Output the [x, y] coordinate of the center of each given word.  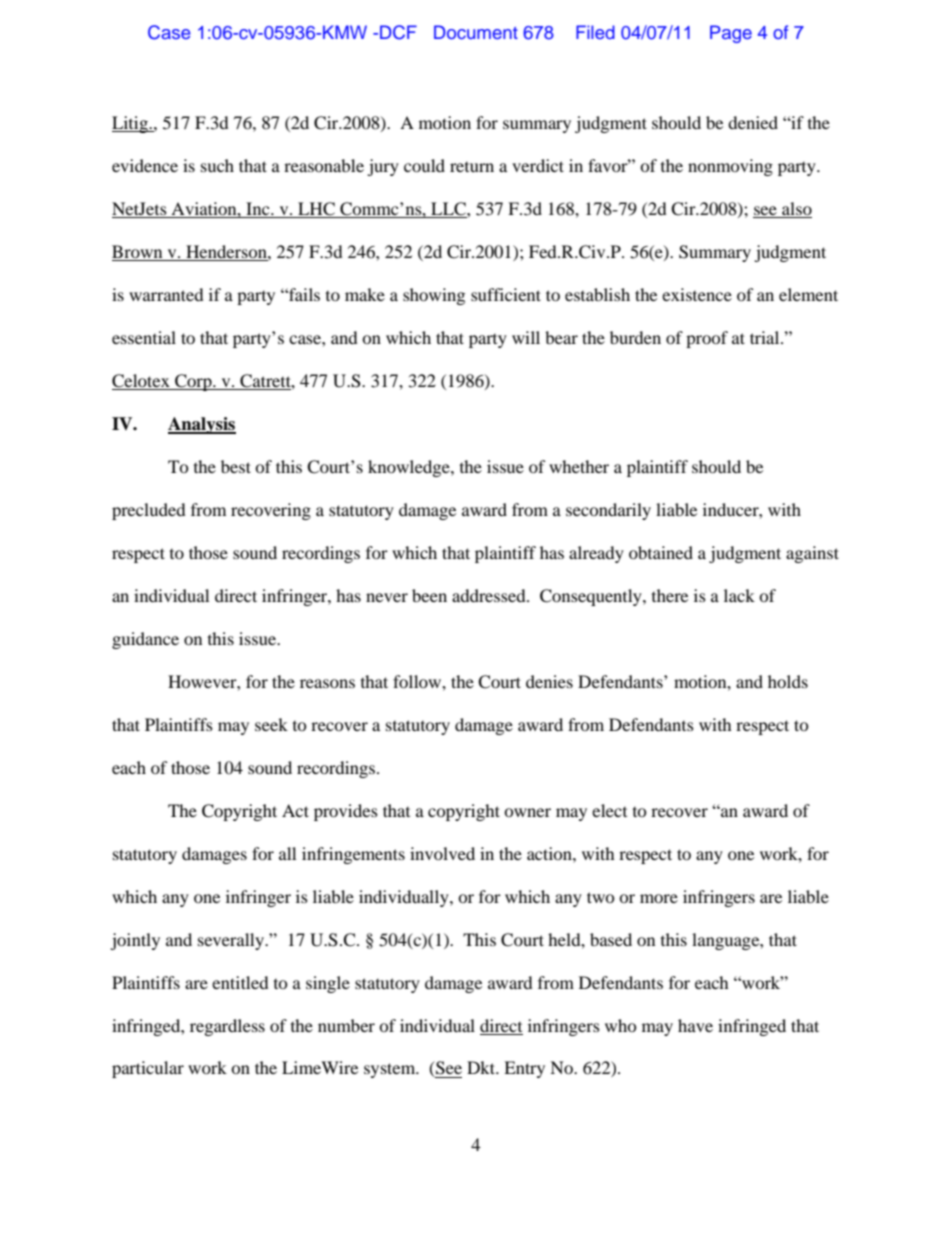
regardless [227, 1027]
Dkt [482, 1067]
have [695, 1025]
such [217, 165]
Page [731, 34]
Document [476, 32]
